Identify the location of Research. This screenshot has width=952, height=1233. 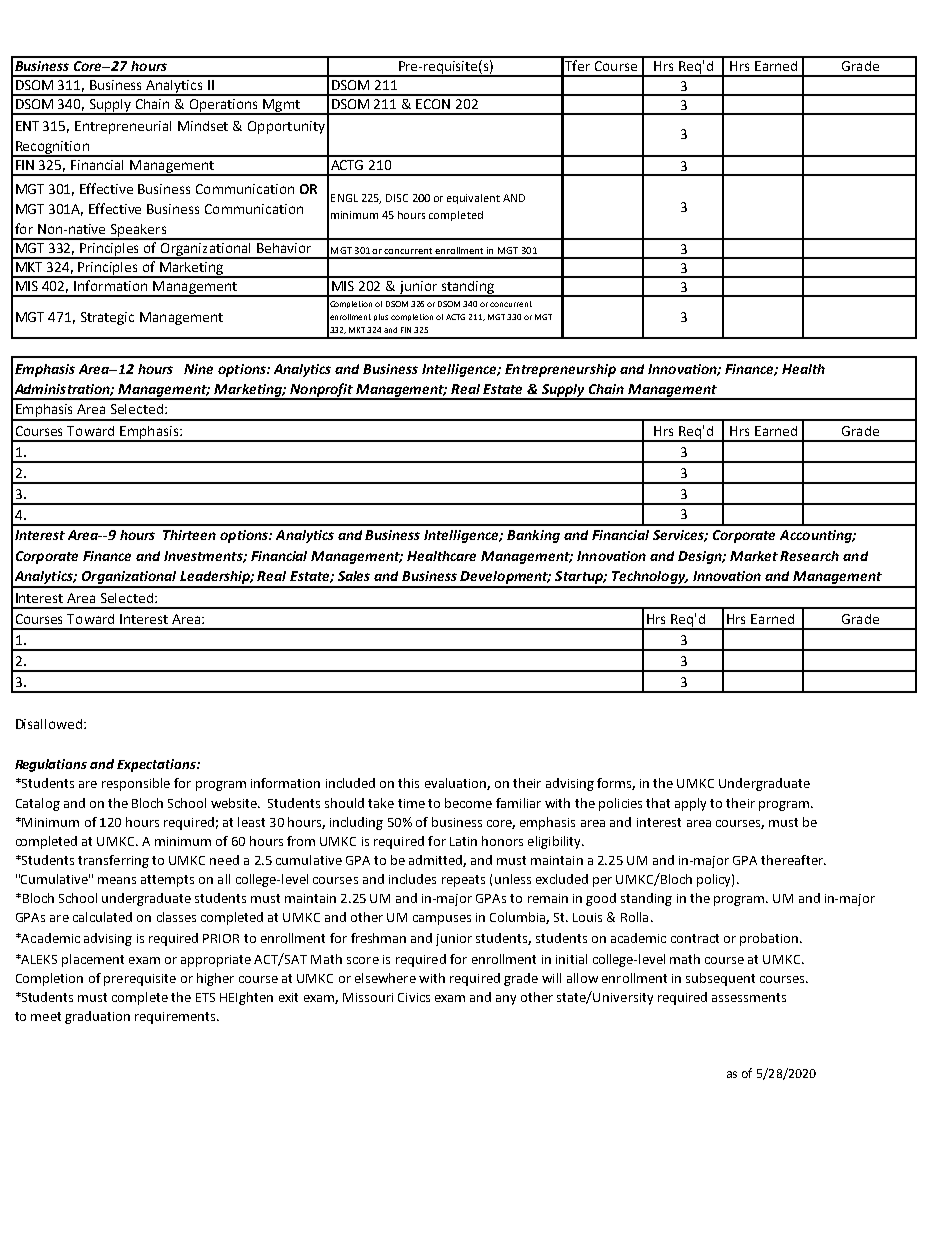
(809, 556).
